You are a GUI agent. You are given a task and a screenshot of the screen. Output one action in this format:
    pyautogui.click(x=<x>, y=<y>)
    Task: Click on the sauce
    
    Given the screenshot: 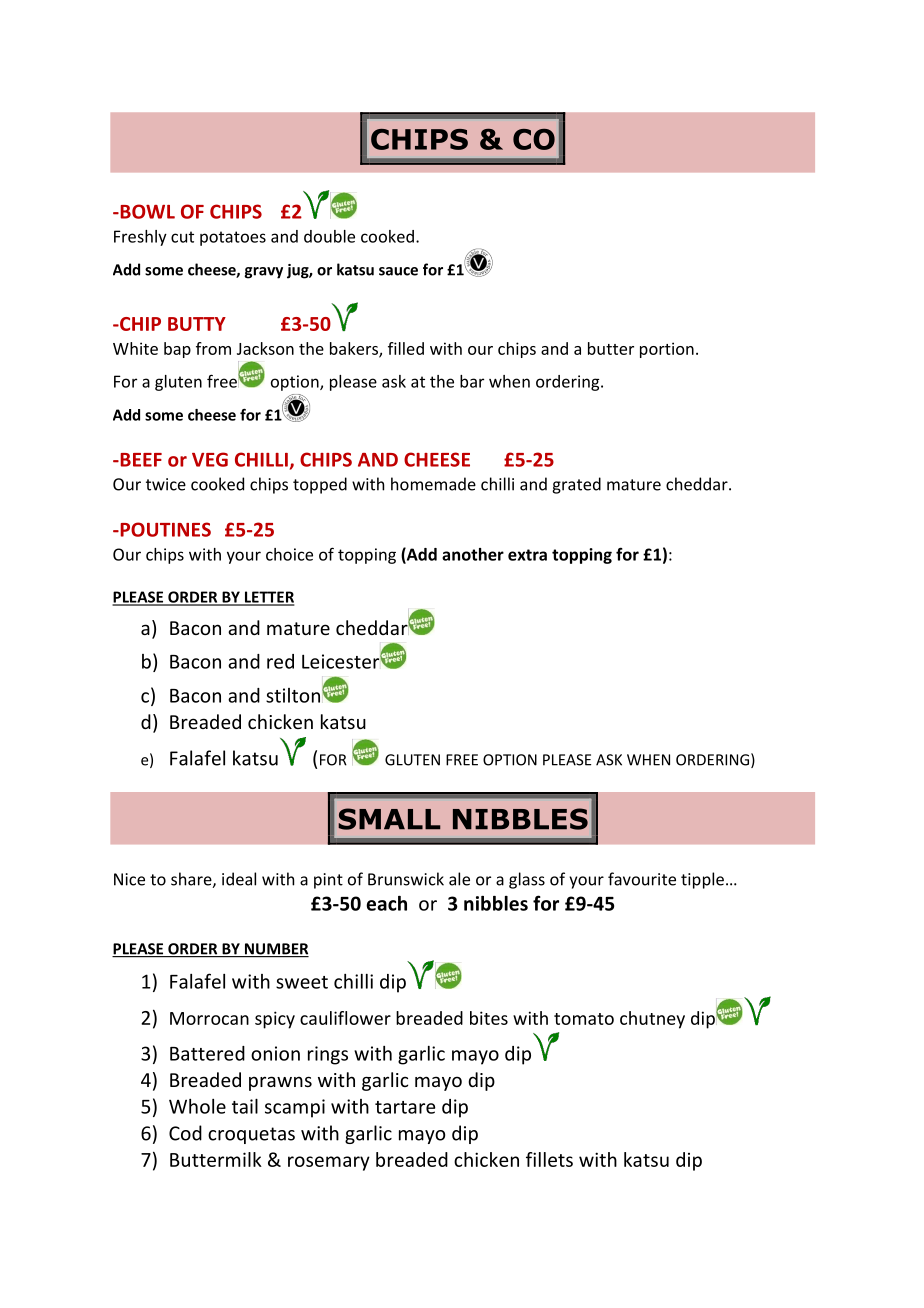 What is the action you would take?
    pyautogui.click(x=398, y=271)
